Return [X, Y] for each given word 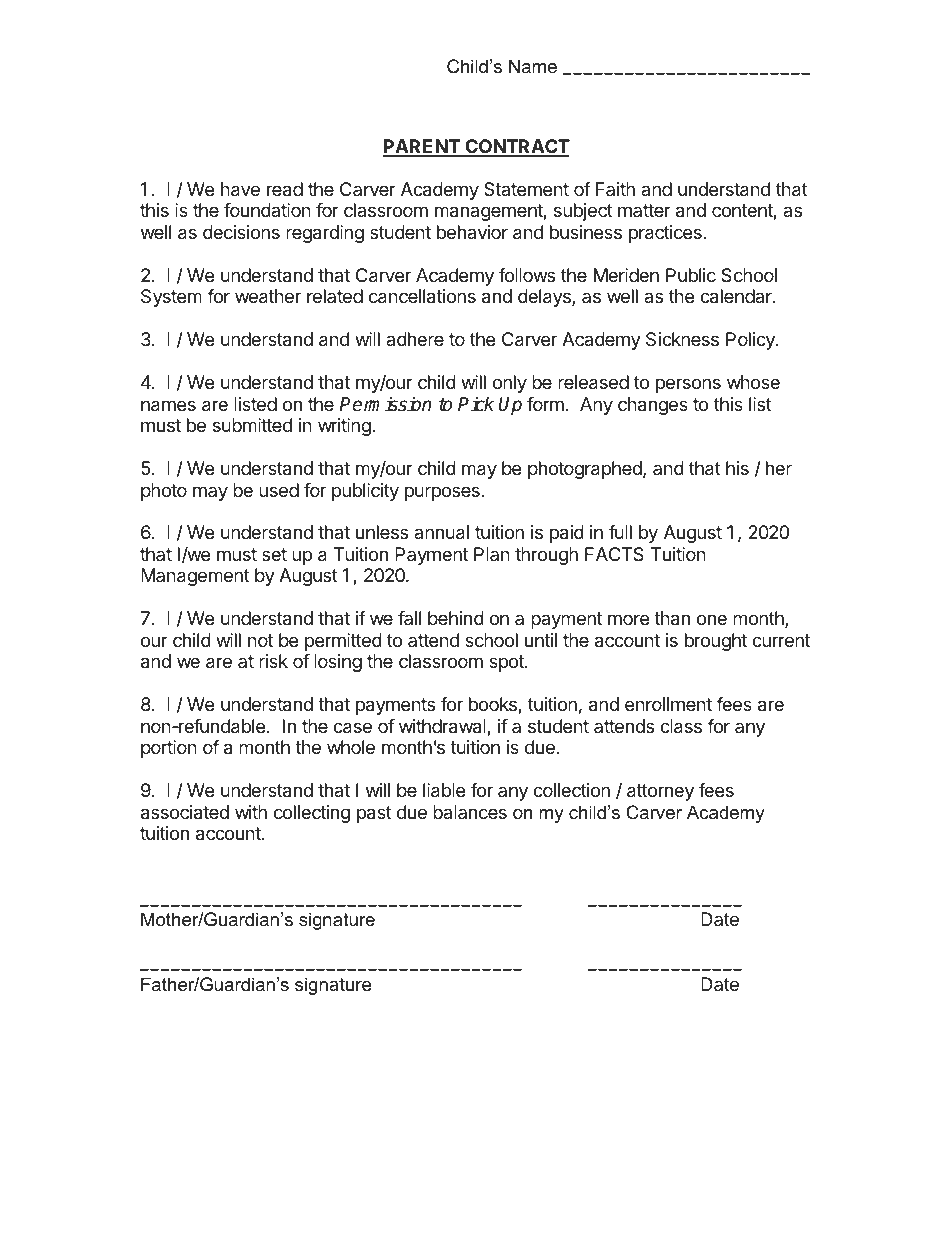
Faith [615, 189]
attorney [660, 792]
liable [444, 790]
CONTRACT [516, 147]
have [240, 189]
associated [185, 812]
